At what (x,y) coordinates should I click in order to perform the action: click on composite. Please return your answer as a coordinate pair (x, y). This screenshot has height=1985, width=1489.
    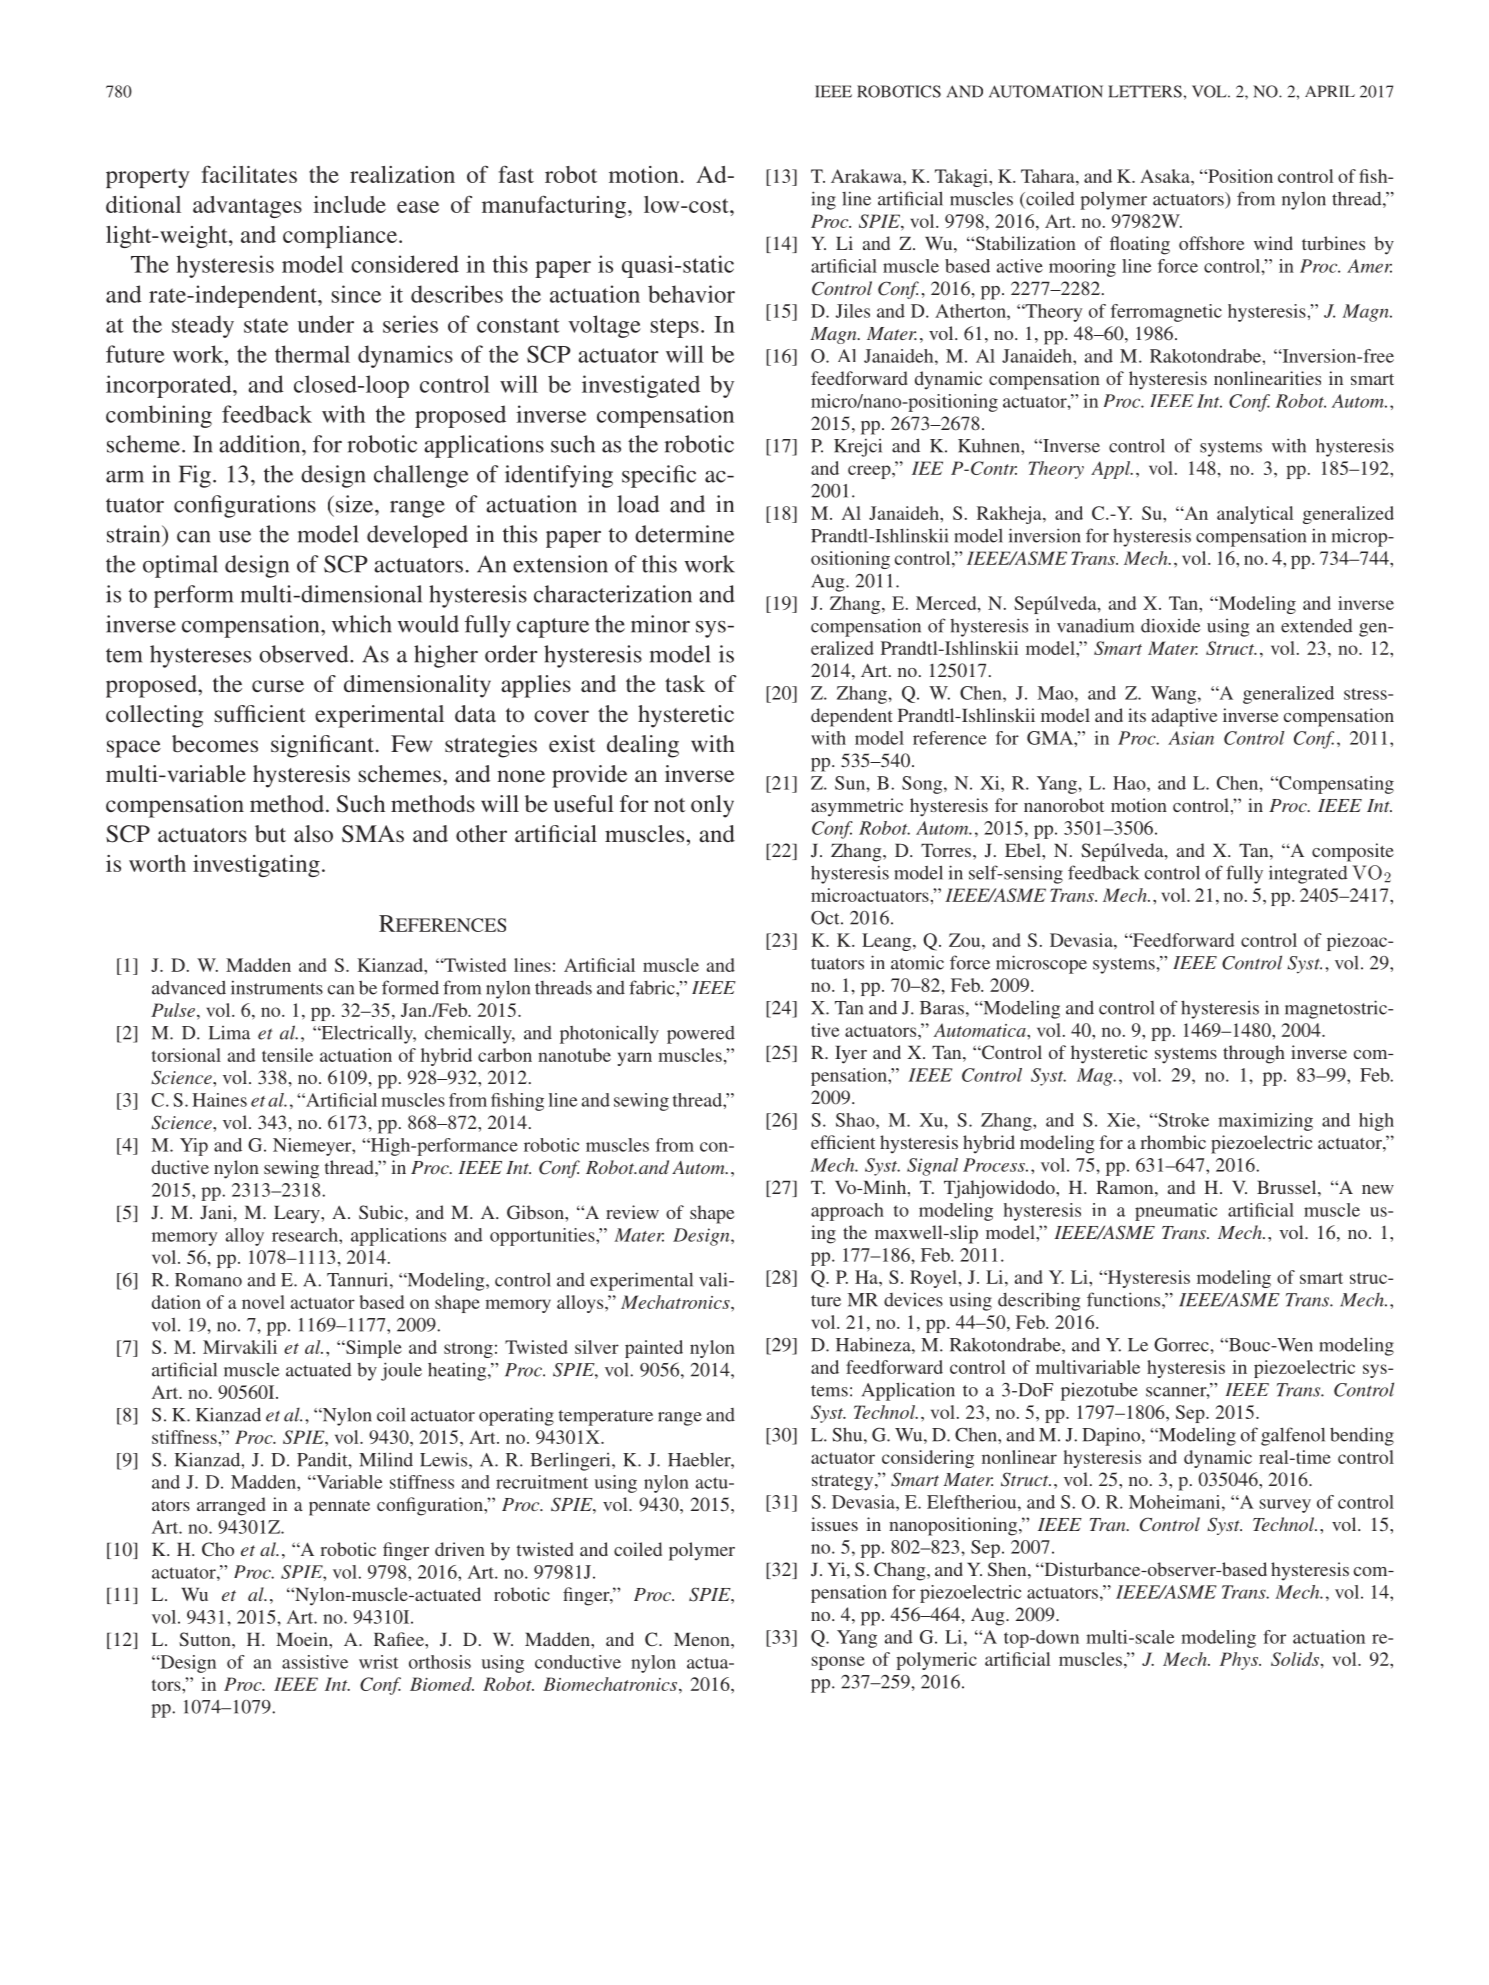
    Looking at the image, I should click on (1353, 852).
